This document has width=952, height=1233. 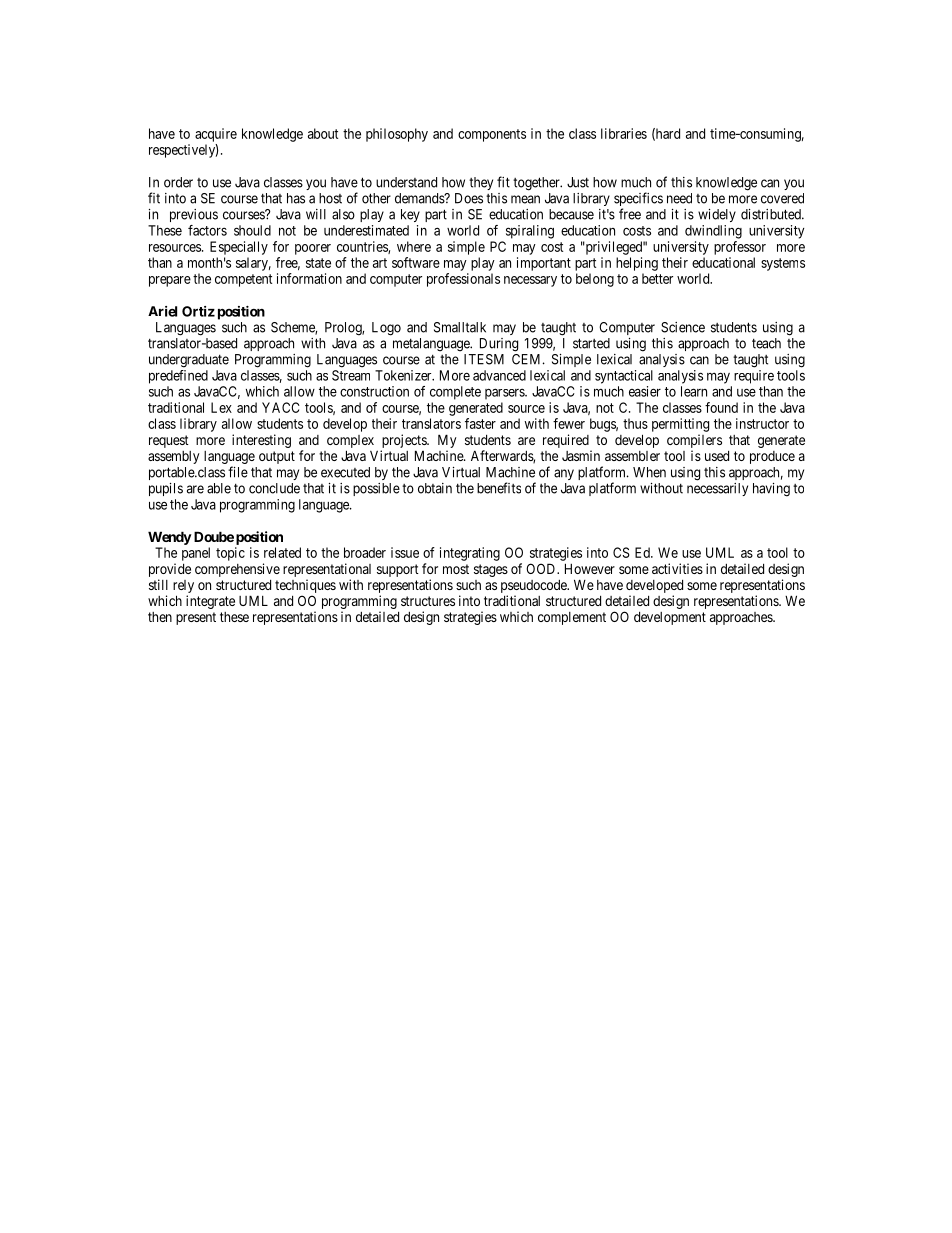 What do you see at coordinates (499, 488) in the document?
I see `benefits` at bounding box center [499, 488].
